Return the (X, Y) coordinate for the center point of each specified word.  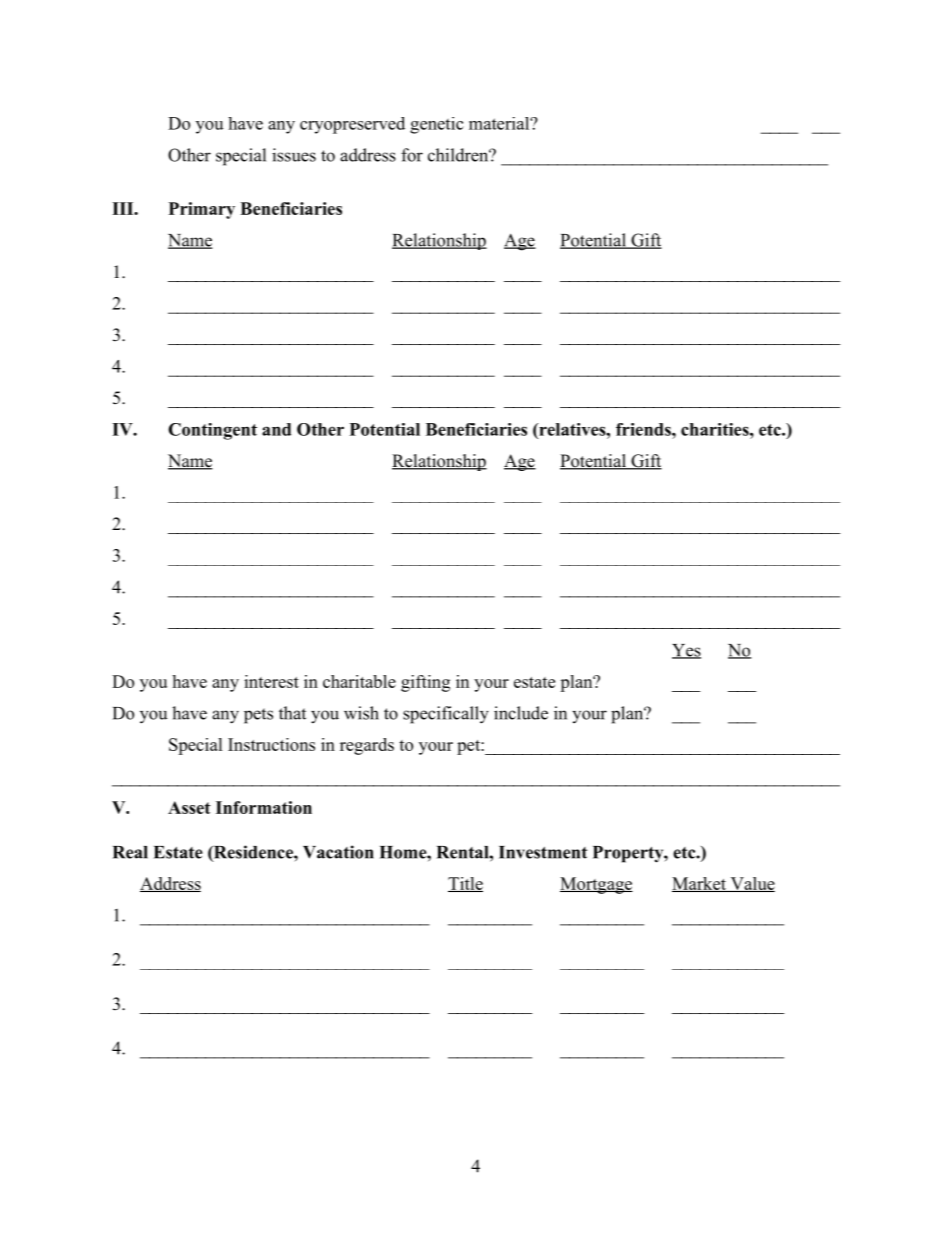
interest (271, 681)
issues (294, 155)
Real (130, 852)
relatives (572, 429)
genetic (437, 125)
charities (715, 429)
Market (700, 884)
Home (404, 852)
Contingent (212, 431)
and (276, 429)
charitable (359, 681)
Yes (686, 651)
